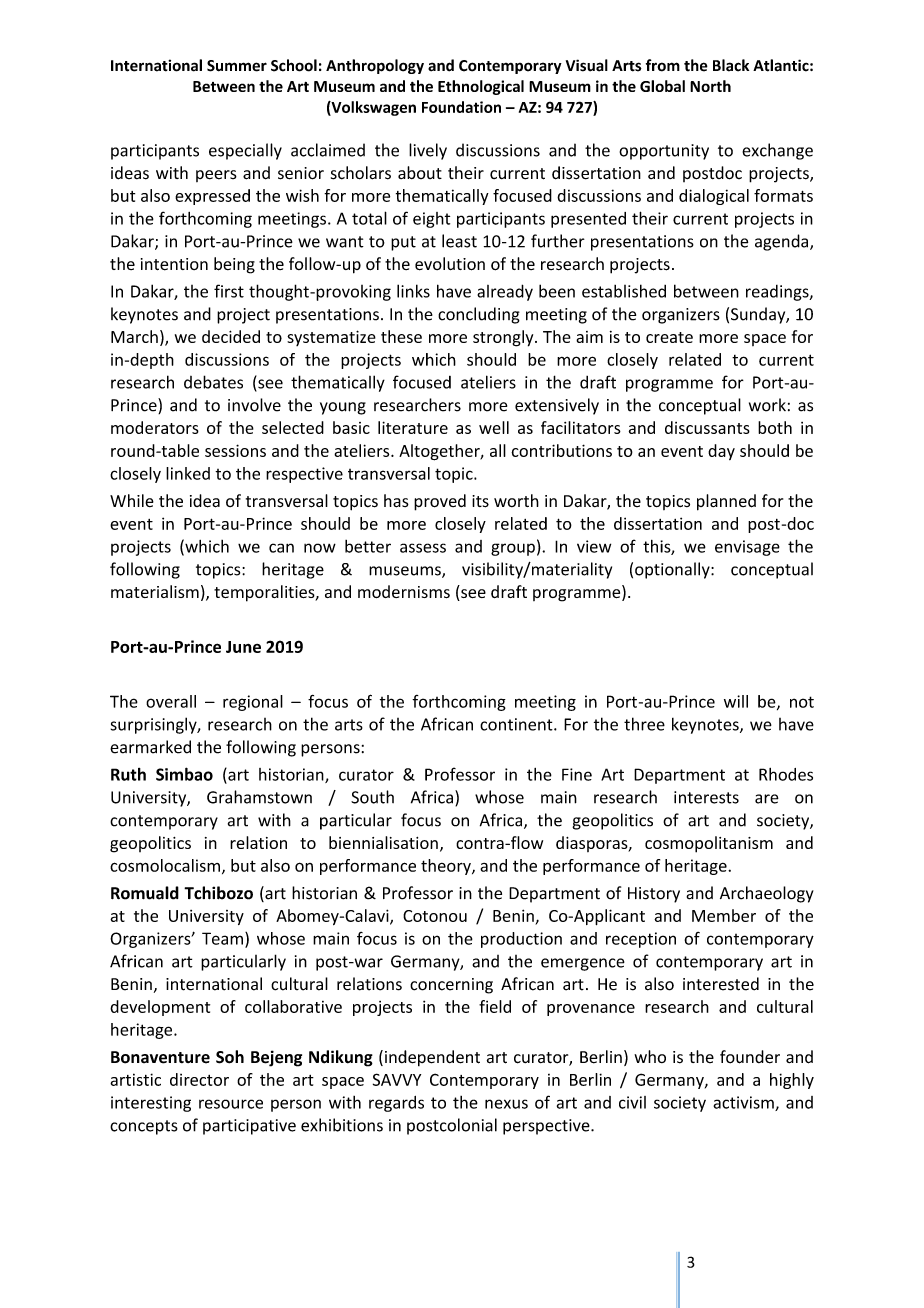 This screenshot has width=924, height=1308. What do you see at coordinates (461, 107) in the screenshot?
I see `Foundation` at bounding box center [461, 107].
